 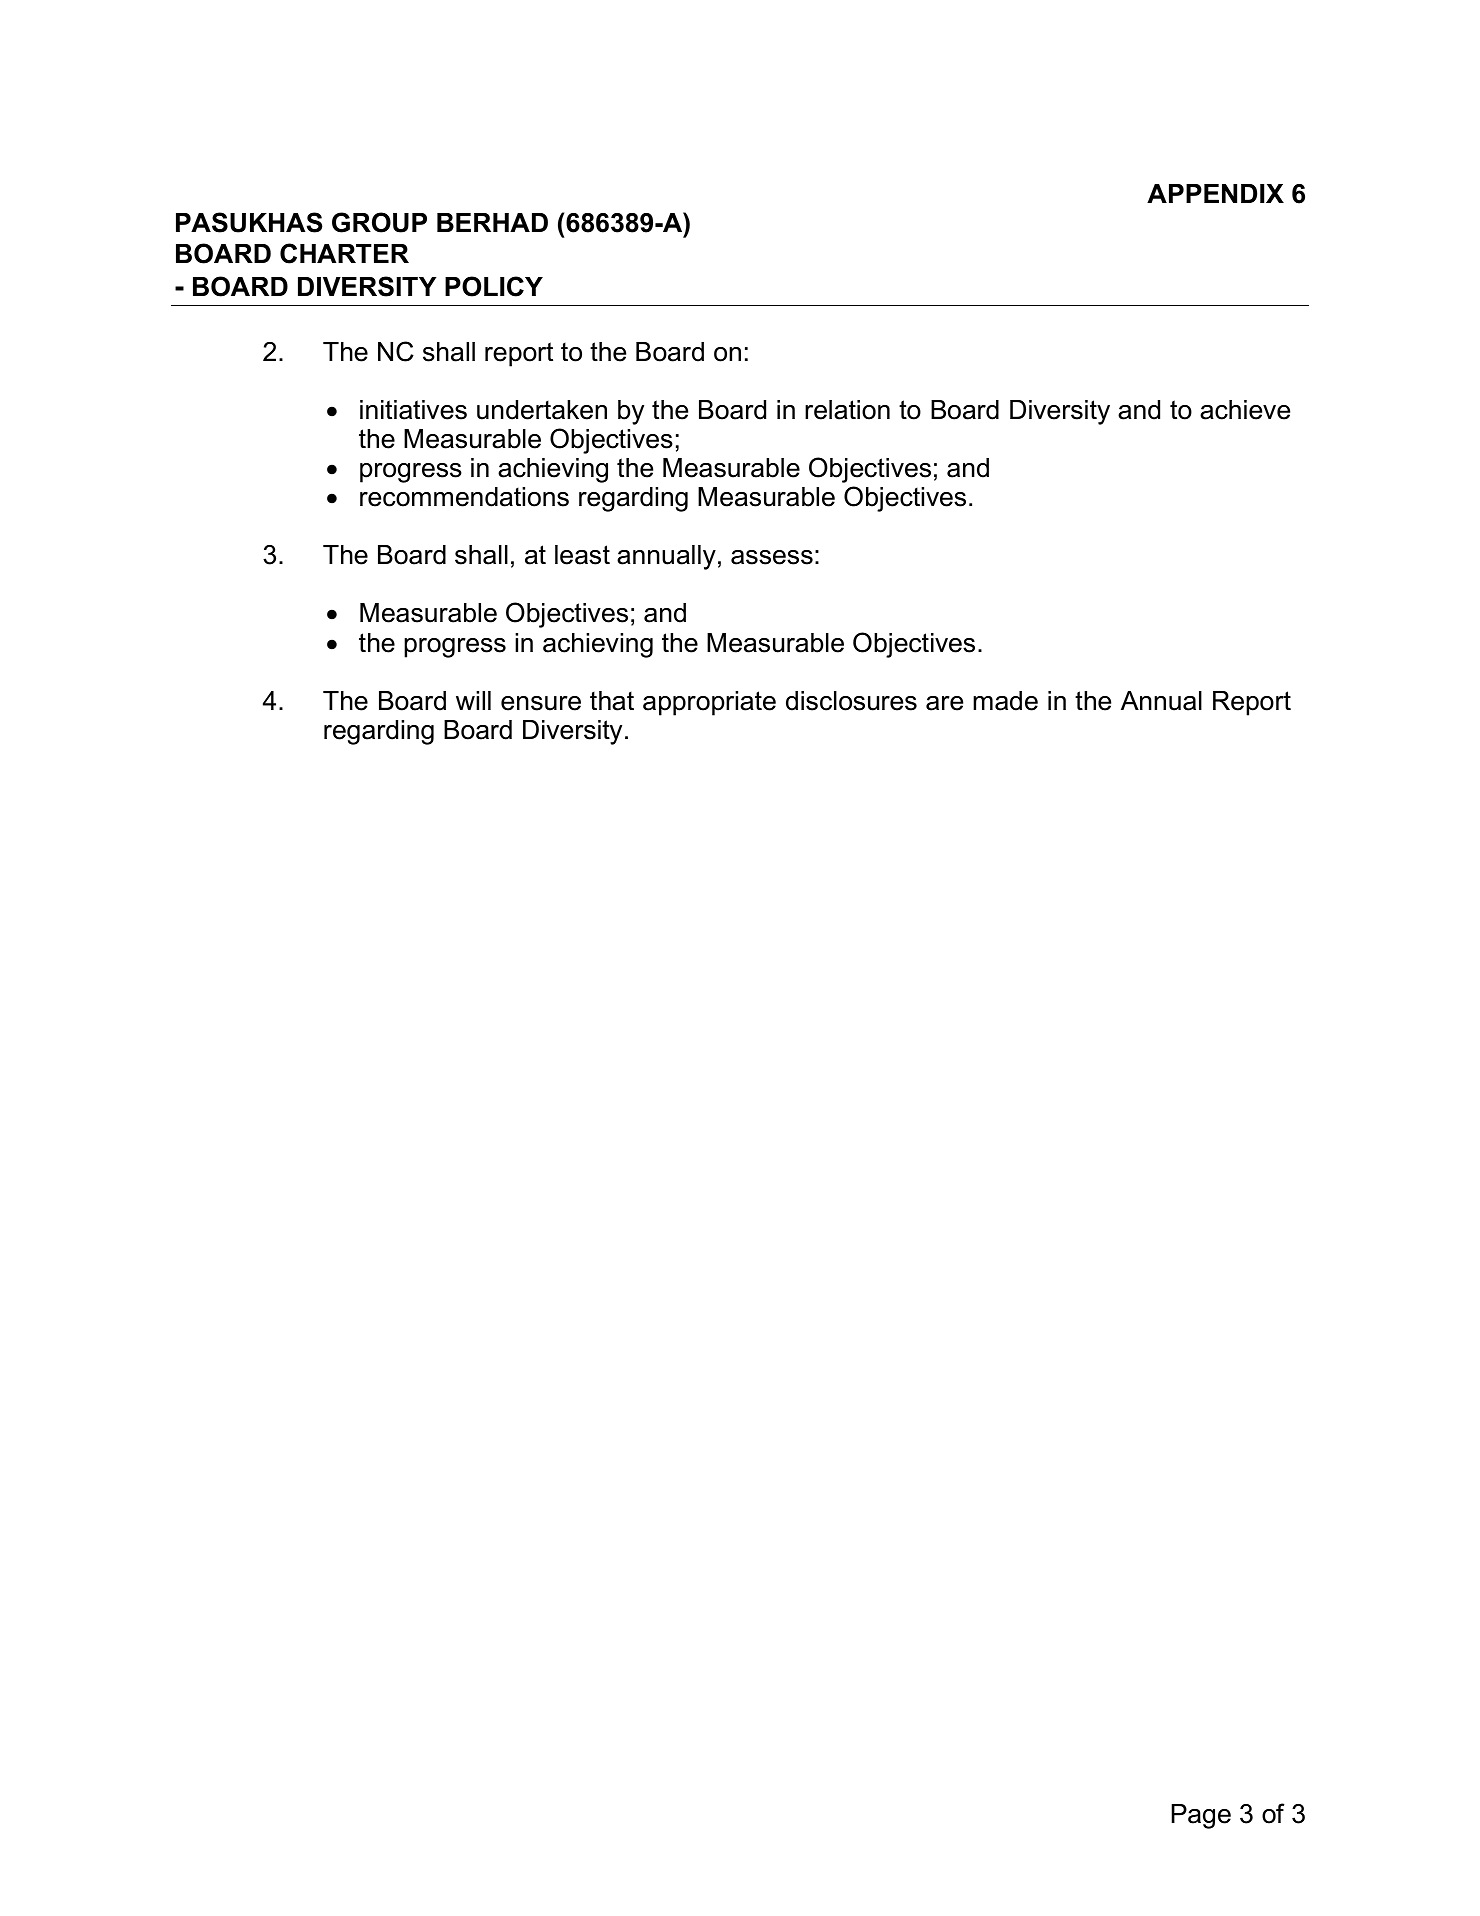 What do you see at coordinates (1005, 701) in the screenshot?
I see `made` at bounding box center [1005, 701].
